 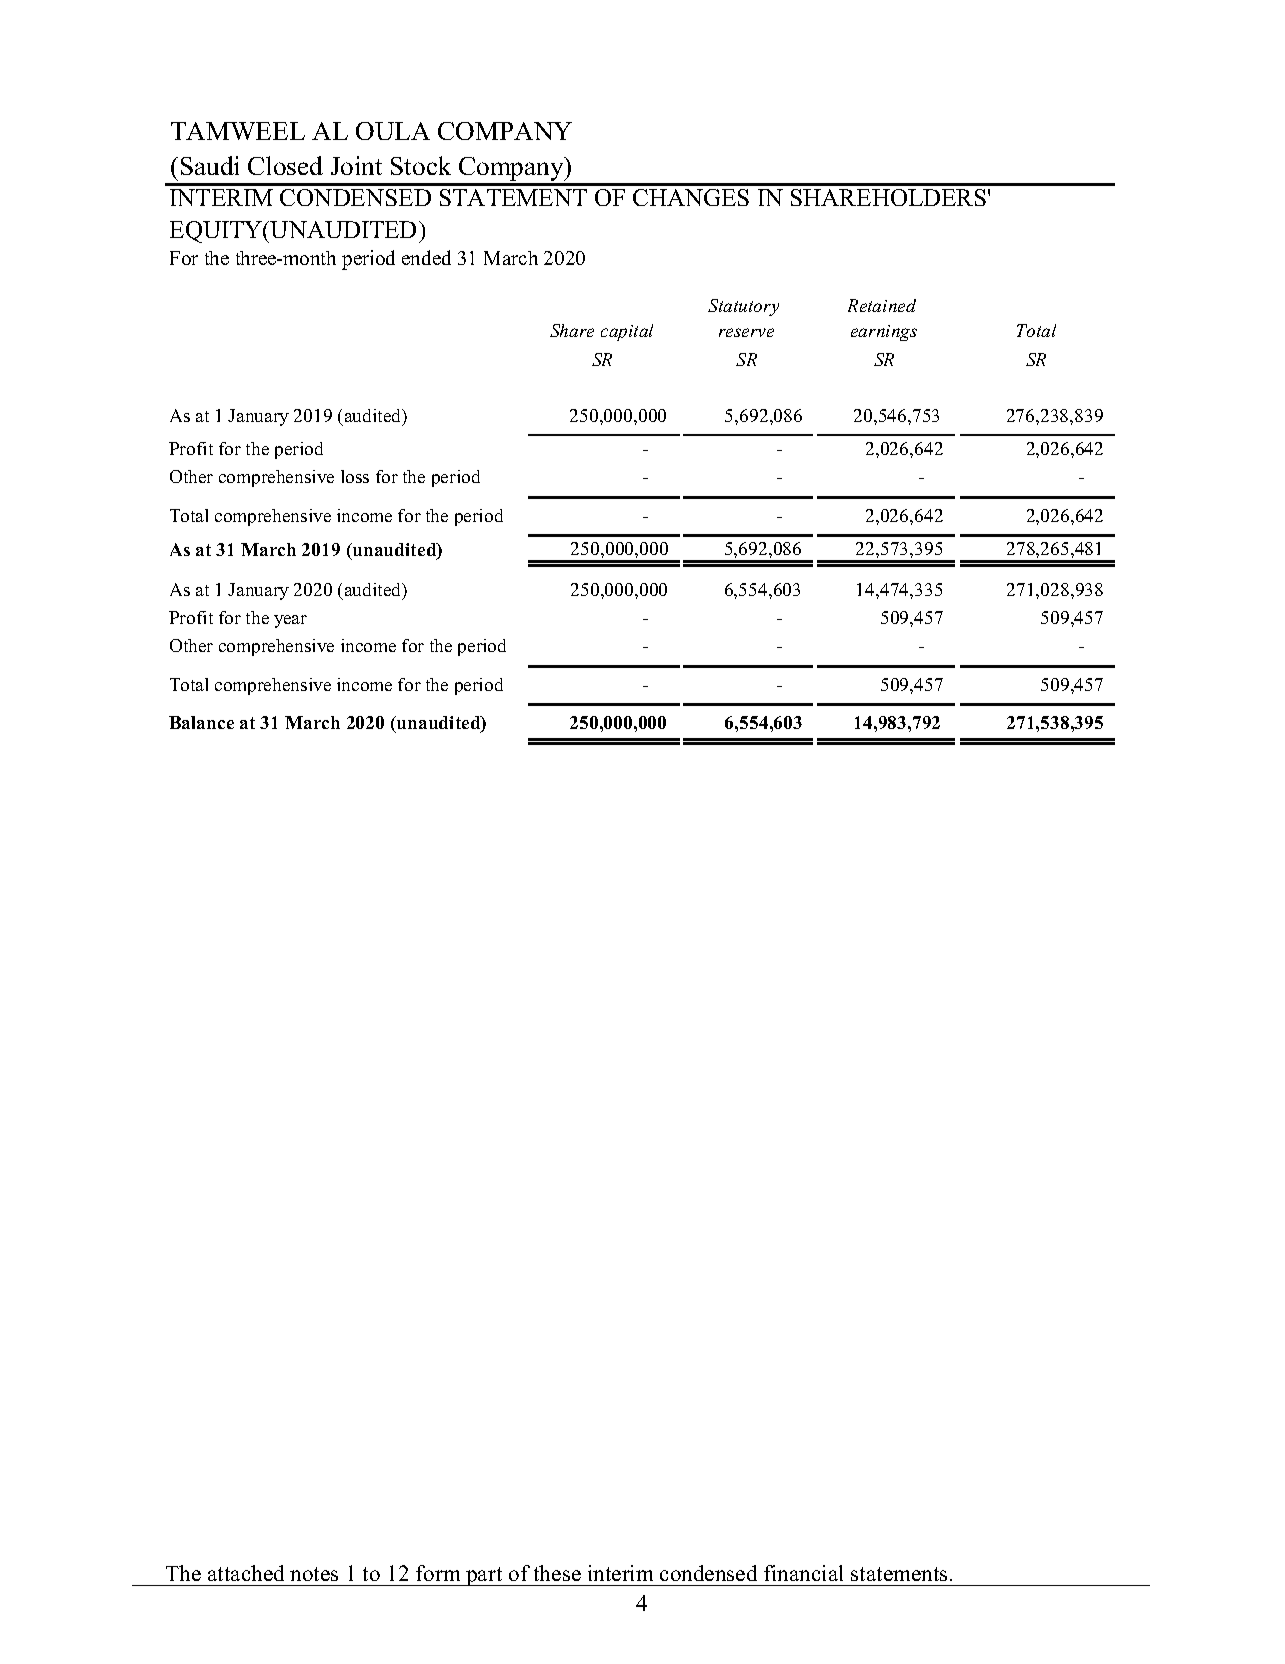 What do you see at coordinates (201, 722) in the screenshot?
I see `Balance` at bounding box center [201, 722].
